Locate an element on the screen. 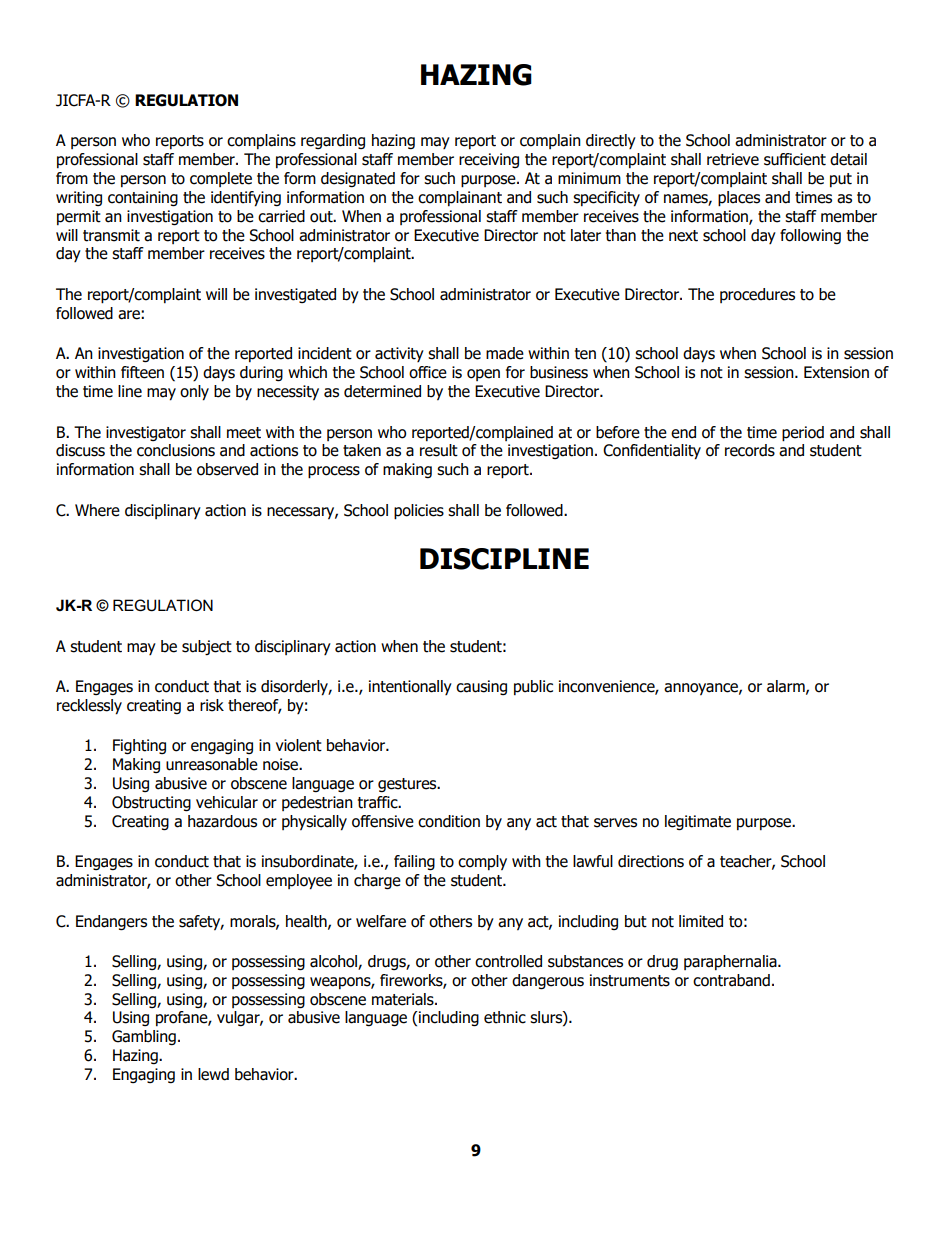 The image size is (952, 1233). containing is located at coordinates (143, 199).
